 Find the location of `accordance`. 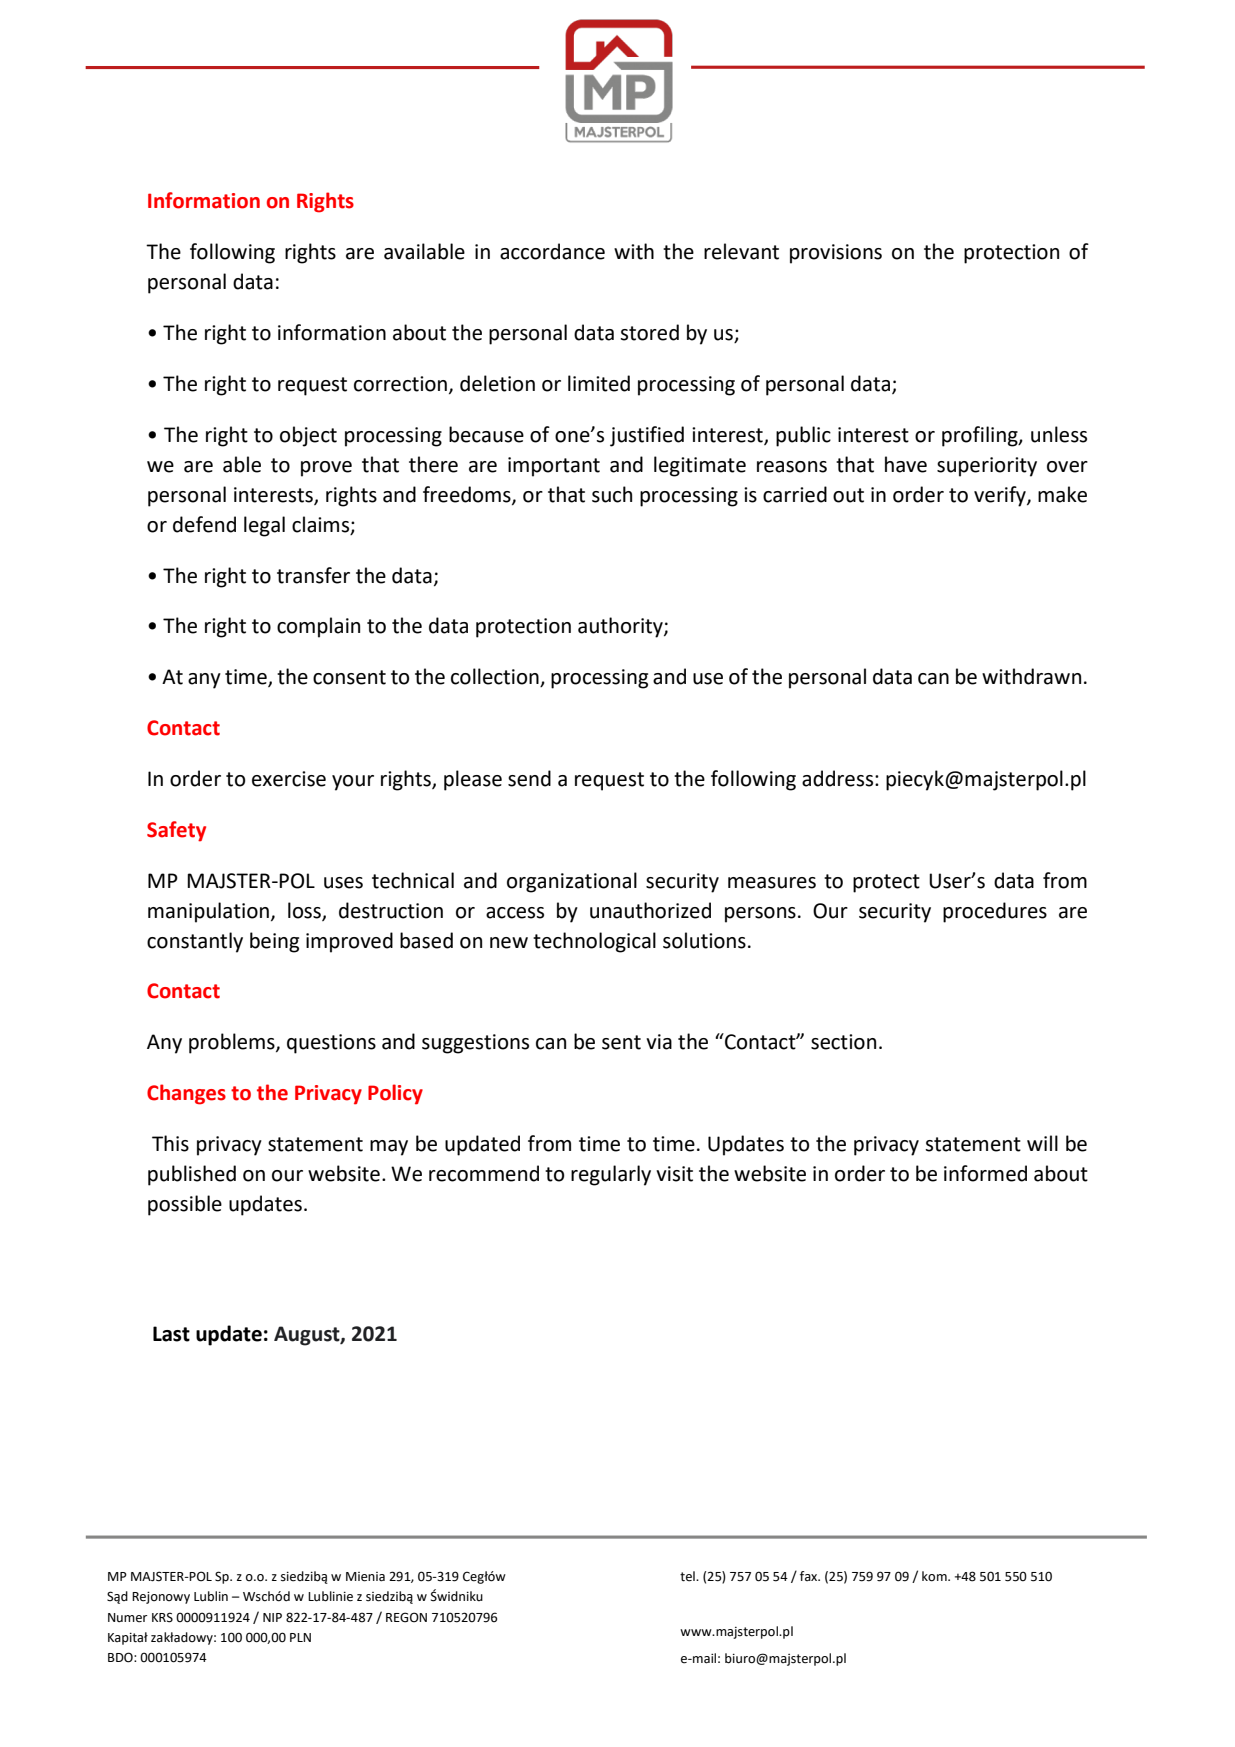

accordance is located at coordinates (552, 251).
